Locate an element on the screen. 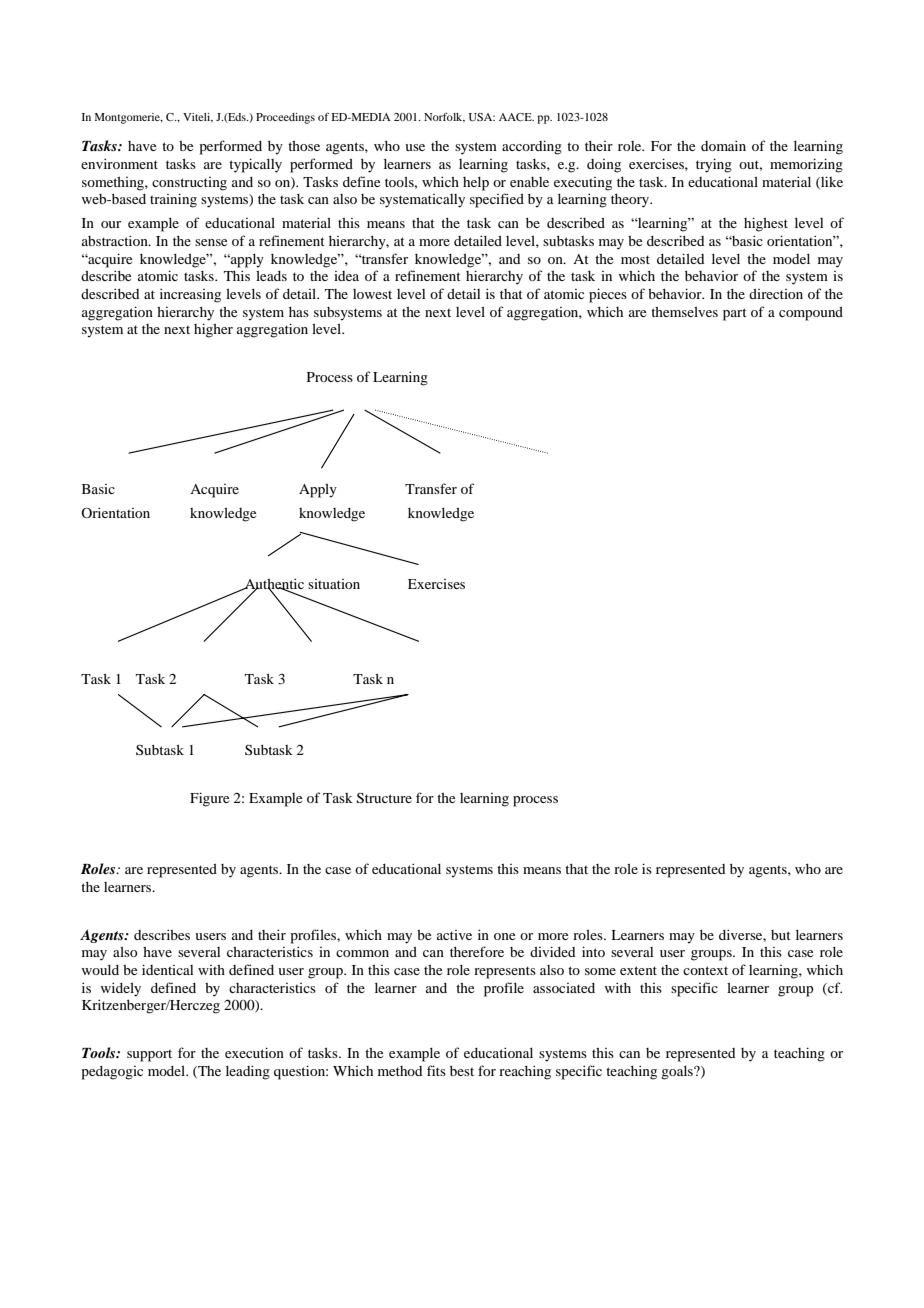 This screenshot has width=924, height=1308. lowest is located at coordinates (372, 294).
